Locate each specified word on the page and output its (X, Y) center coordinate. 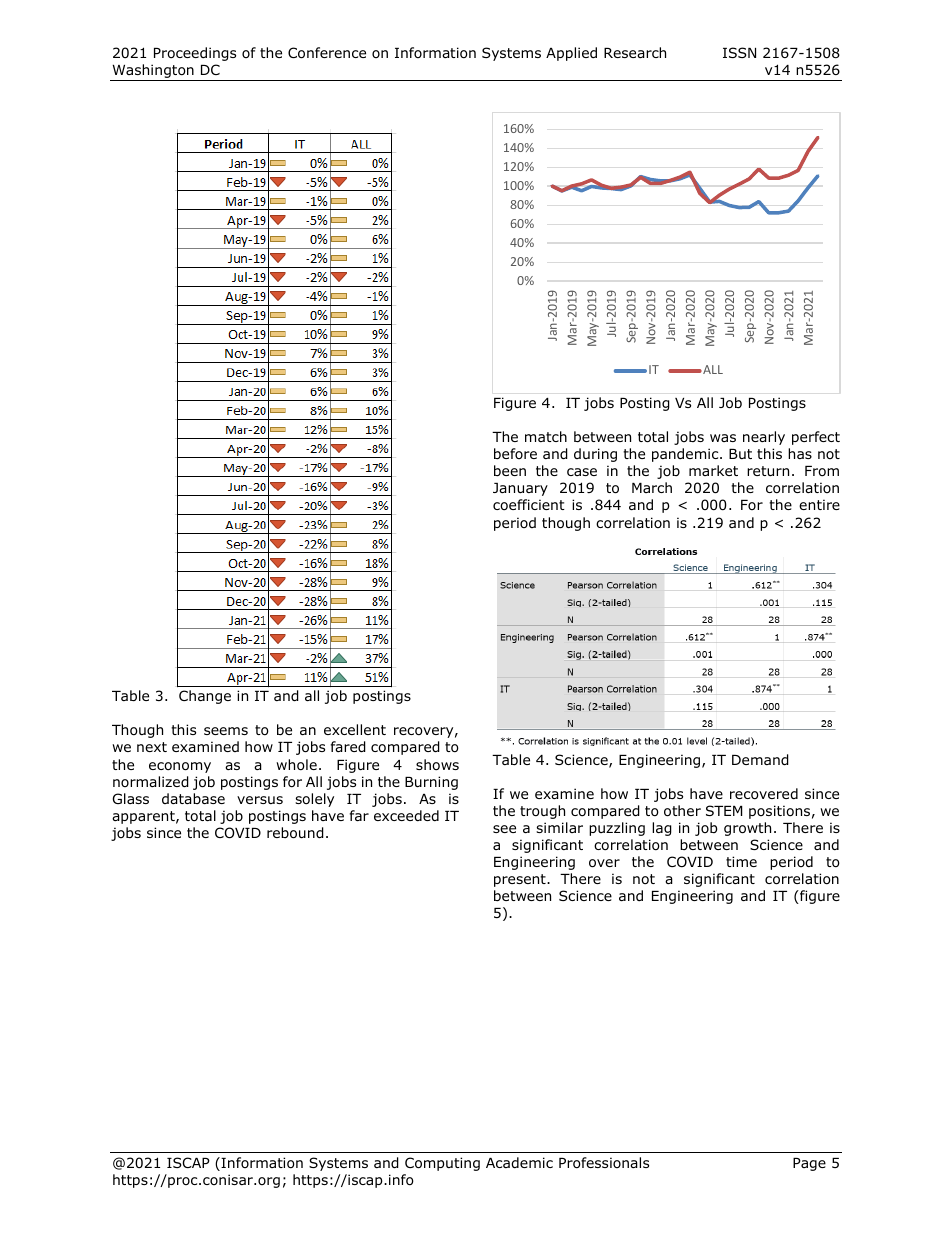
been (510, 470)
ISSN (739, 52)
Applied (571, 54)
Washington (153, 72)
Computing (442, 1164)
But (740, 454)
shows (437, 765)
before (515, 453)
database (193, 798)
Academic (519, 1162)
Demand (760, 760)
